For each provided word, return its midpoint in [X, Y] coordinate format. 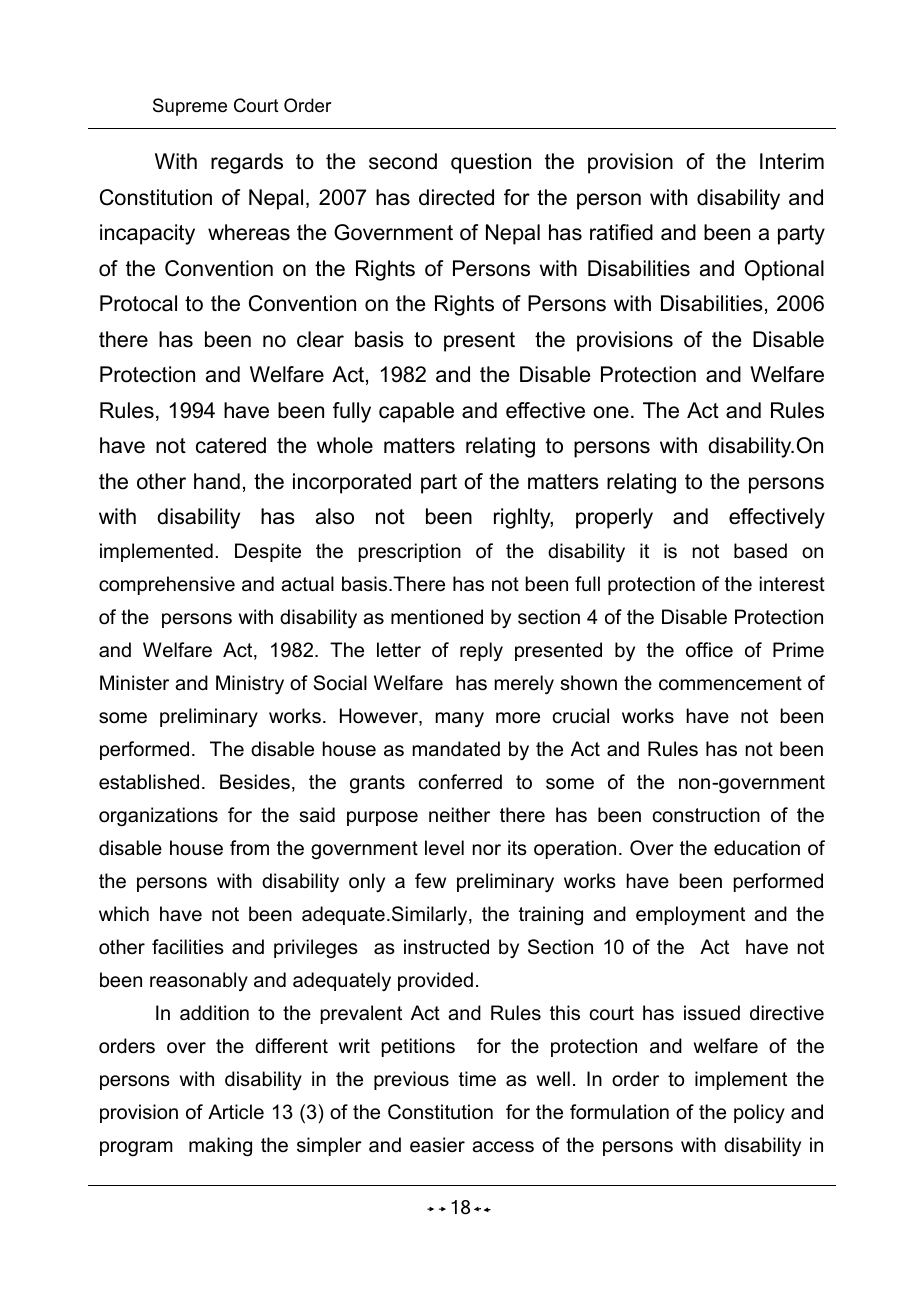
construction [706, 815]
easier [437, 1145]
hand [217, 481]
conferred [460, 782]
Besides [255, 782]
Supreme [190, 107]
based [760, 551]
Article [236, 1112]
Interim [792, 161]
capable [416, 412]
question [491, 163]
